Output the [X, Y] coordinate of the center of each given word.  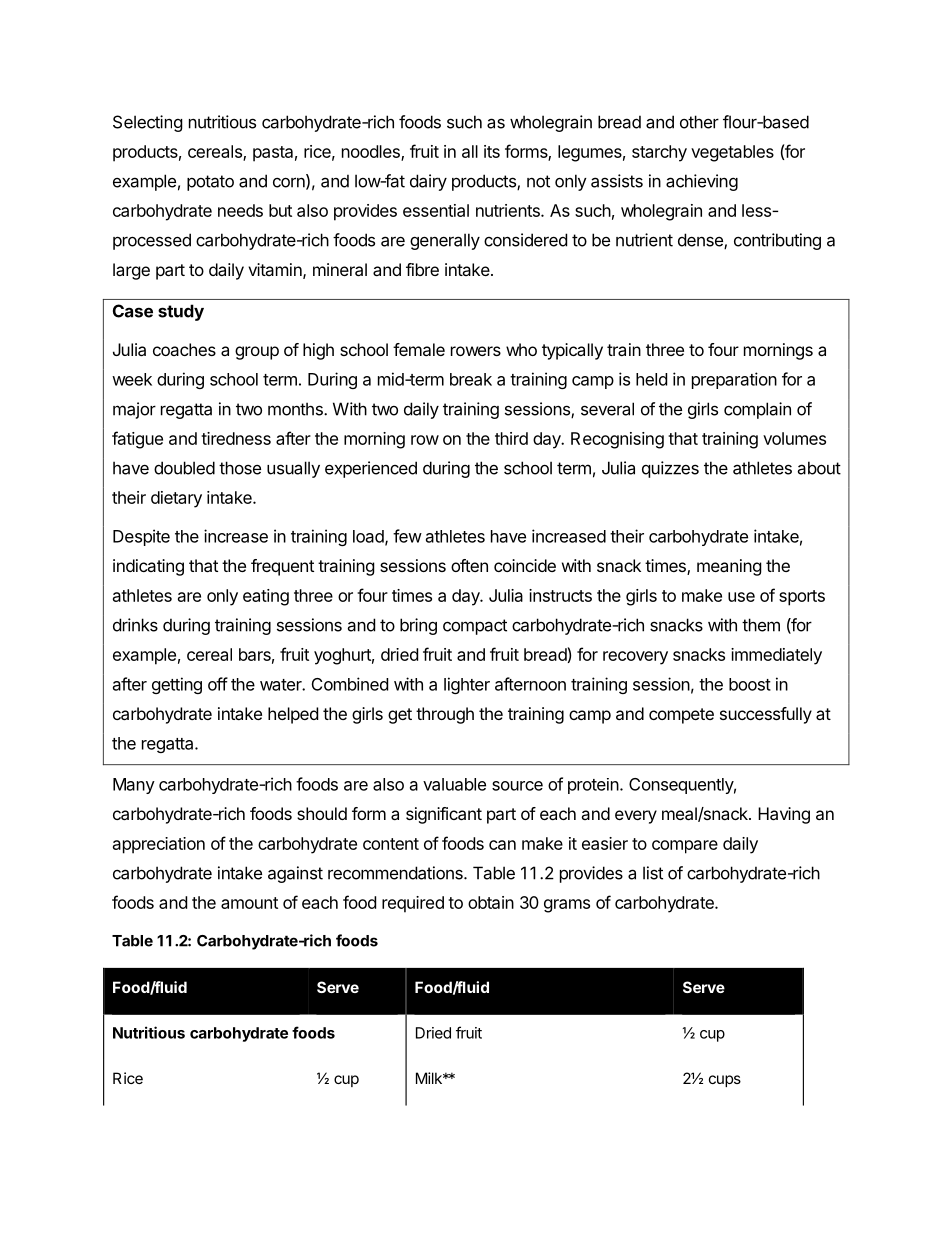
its [492, 151]
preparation [734, 380]
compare [685, 847]
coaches [184, 349]
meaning [729, 567]
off [218, 684]
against [295, 874]
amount [249, 903]
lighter [467, 685]
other [699, 122]
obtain [491, 902]
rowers [476, 351]
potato [210, 183]
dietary [176, 499]
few [407, 536]
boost [750, 684]
